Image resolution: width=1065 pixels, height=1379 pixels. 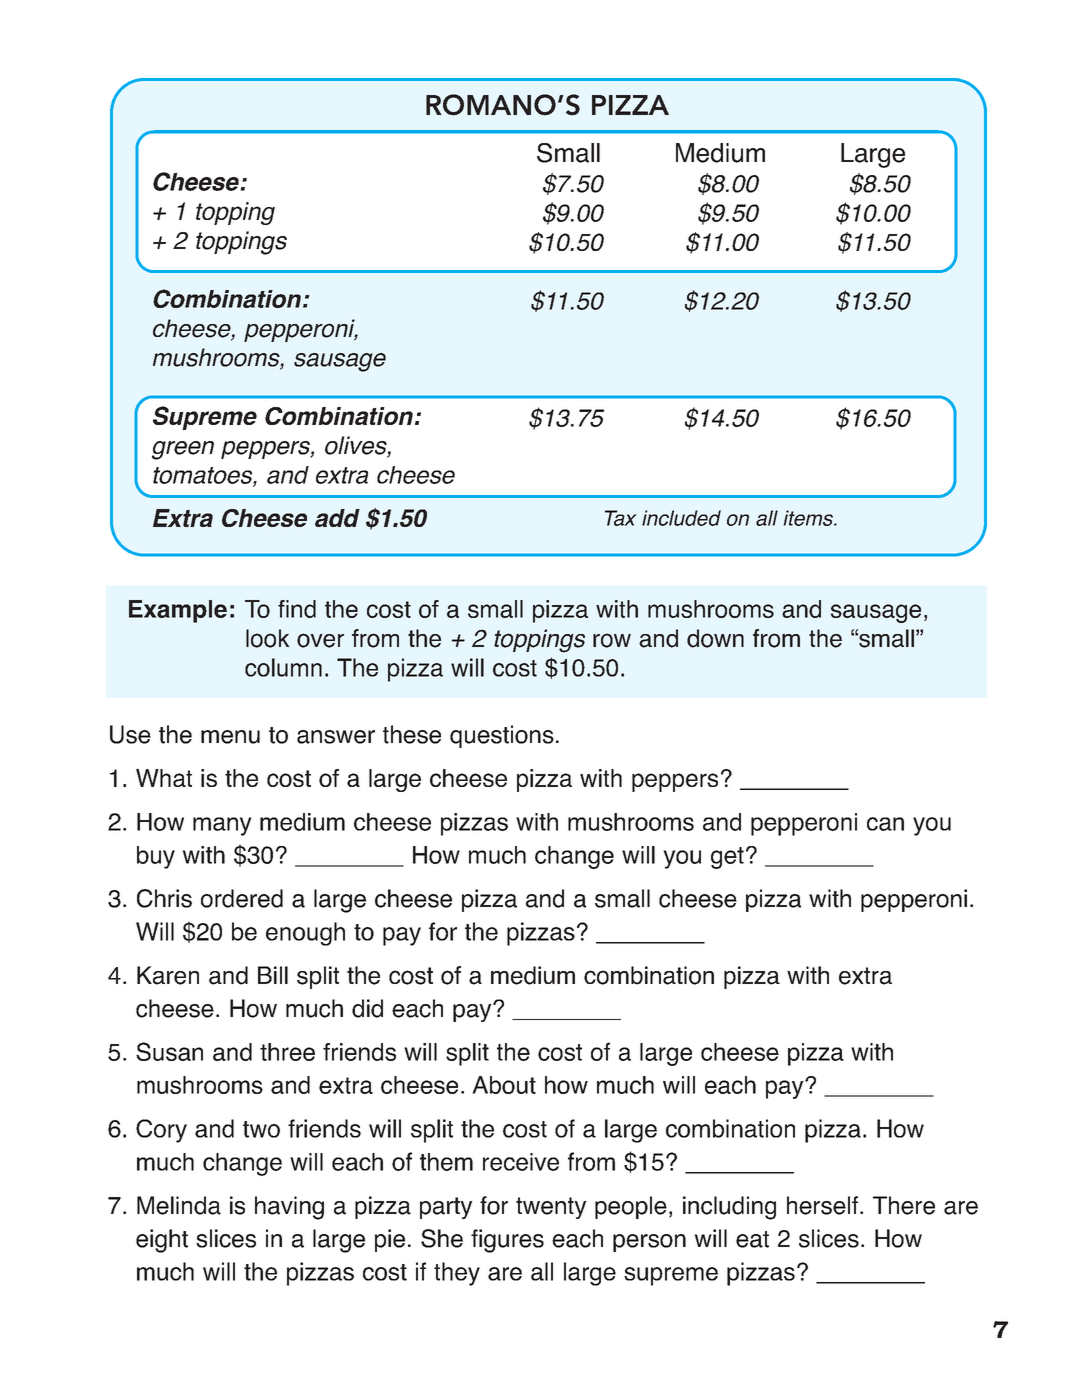 What do you see at coordinates (885, 824) in the screenshot?
I see `can` at bounding box center [885, 824].
